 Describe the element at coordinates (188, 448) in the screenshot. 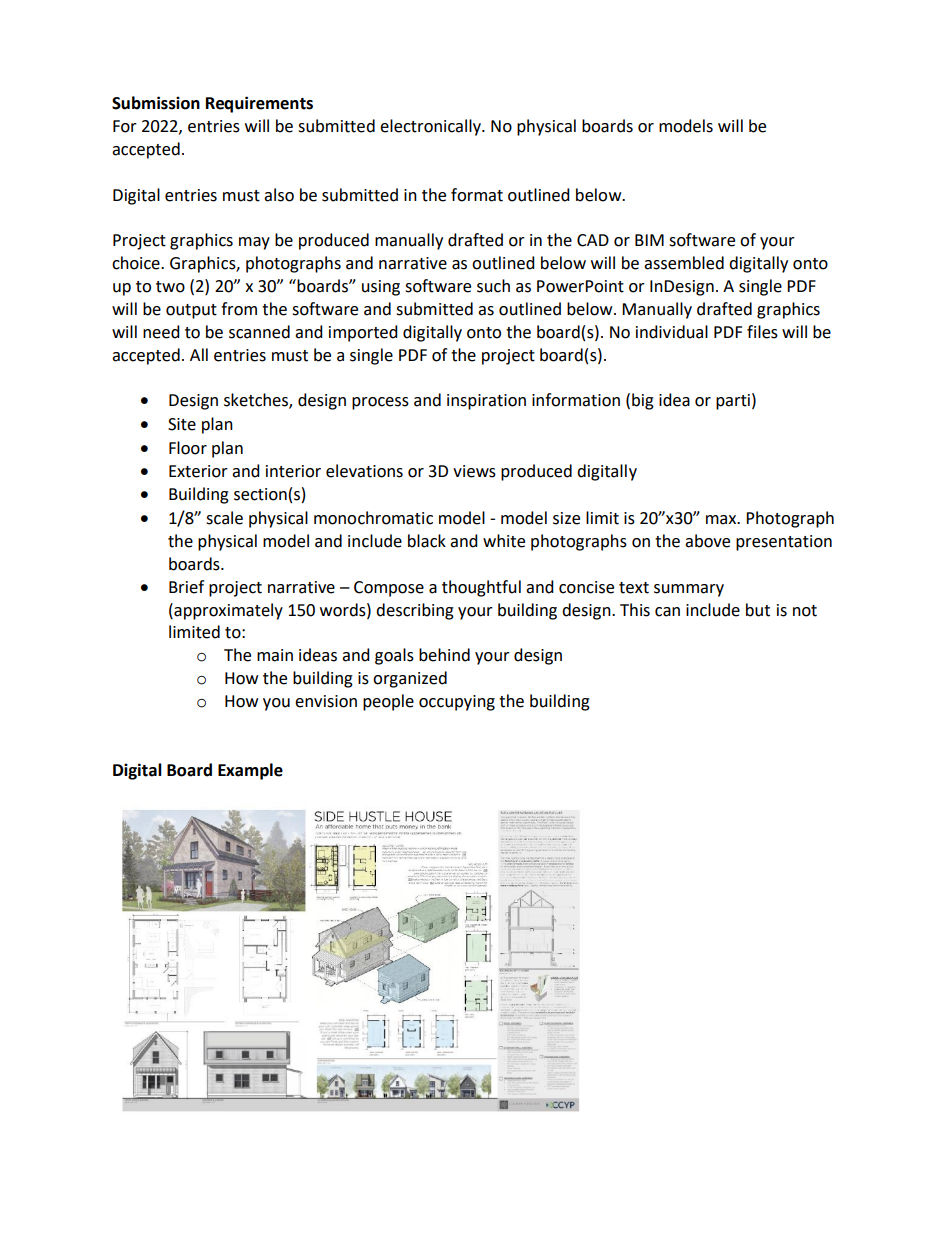

I see `Floor` at that location.
